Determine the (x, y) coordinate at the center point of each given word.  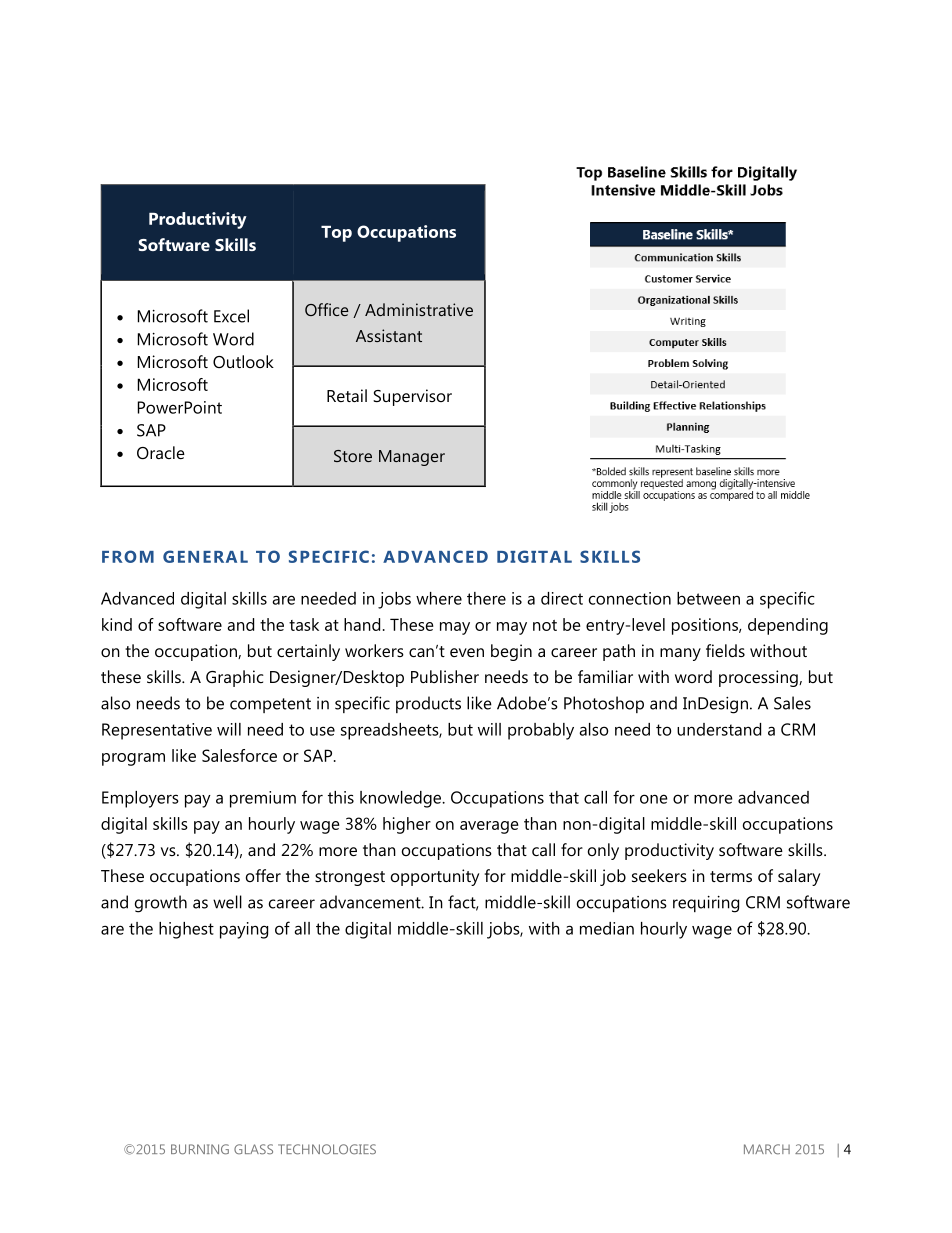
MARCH (767, 1149)
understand (719, 729)
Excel (231, 316)
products (428, 704)
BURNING (200, 1149)
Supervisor (412, 397)
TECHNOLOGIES (327, 1149)
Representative (157, 731)
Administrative (419, 309)
